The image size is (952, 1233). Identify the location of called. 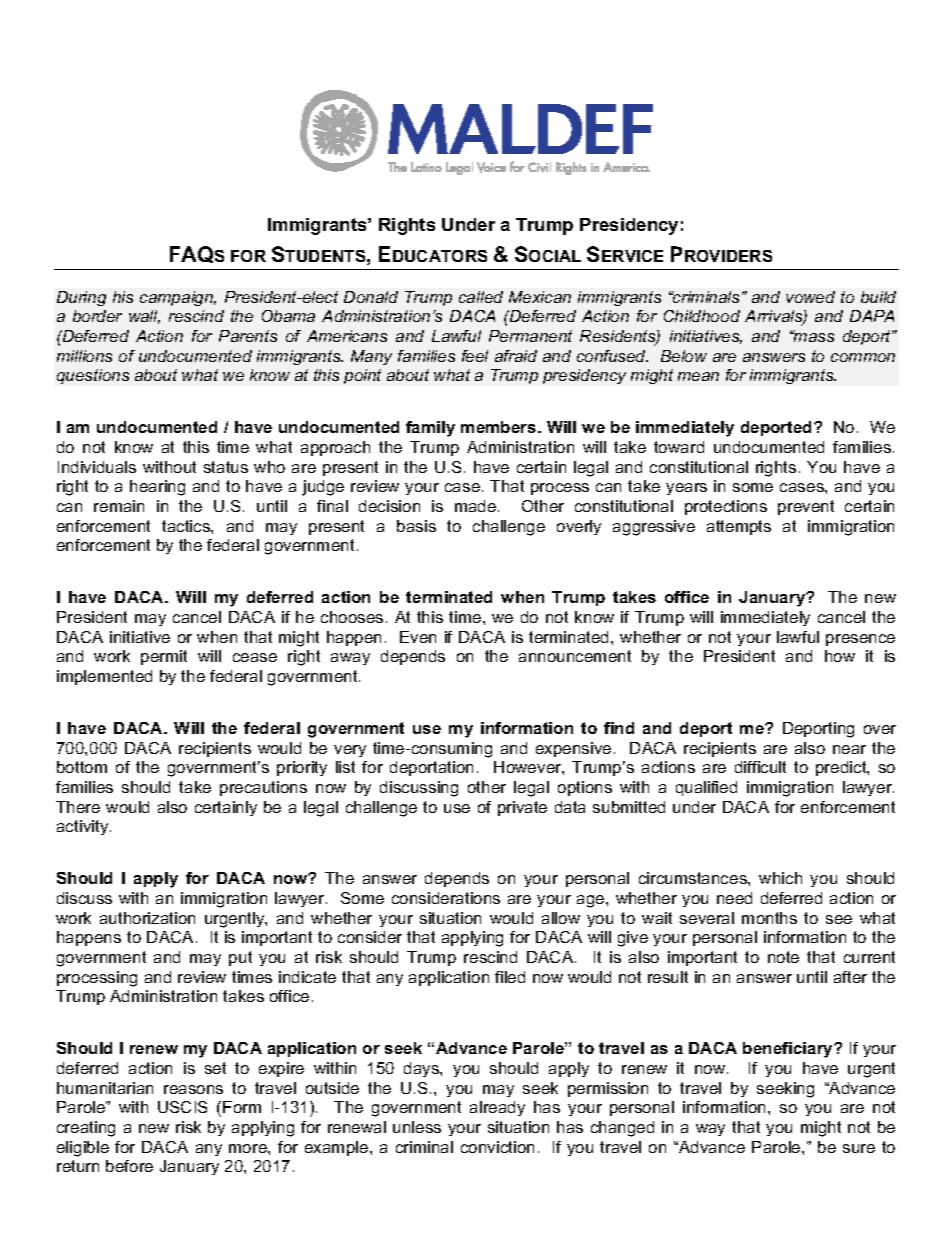
(481, 297).
